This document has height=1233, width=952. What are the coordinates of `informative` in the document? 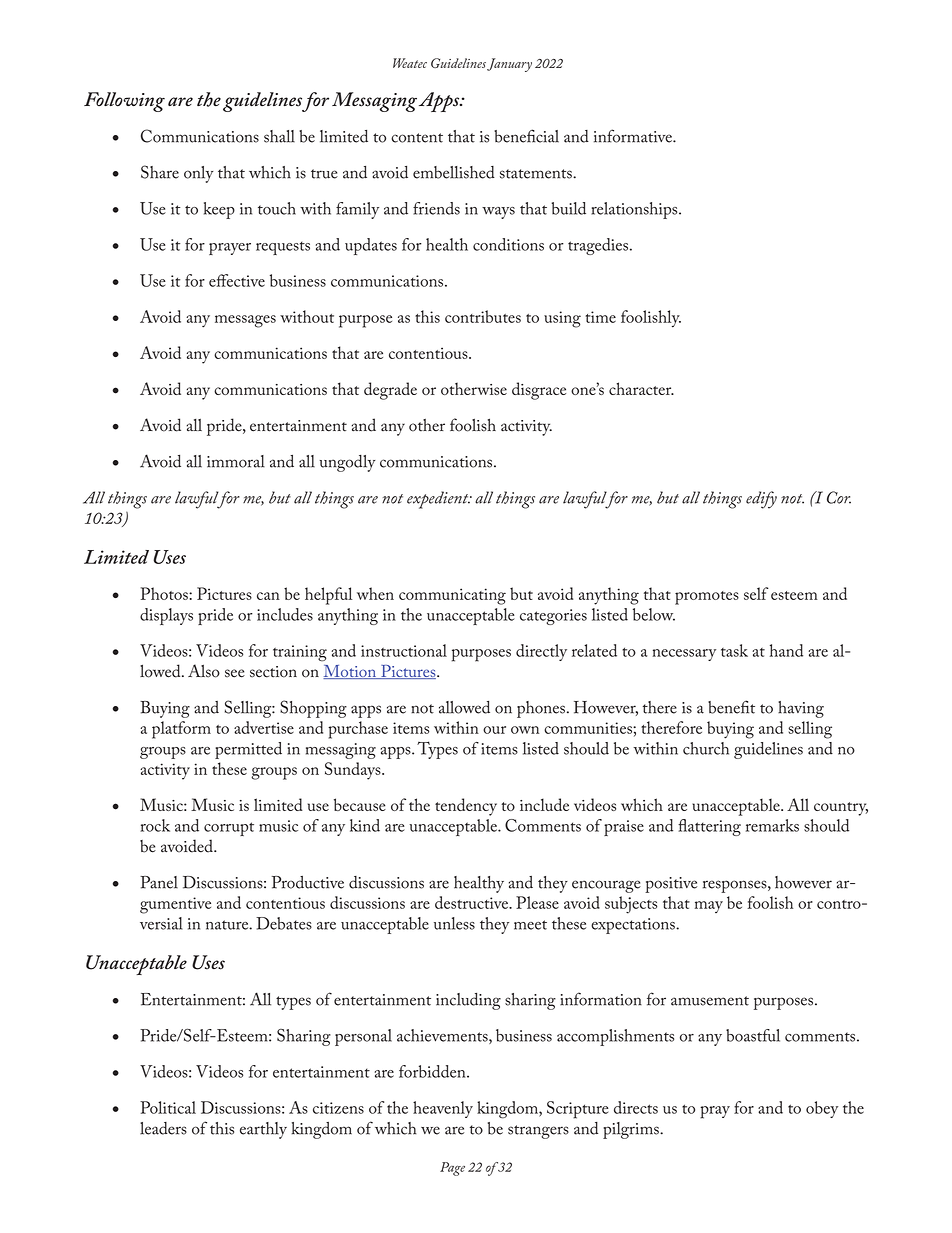 It's located at (634, 136).
